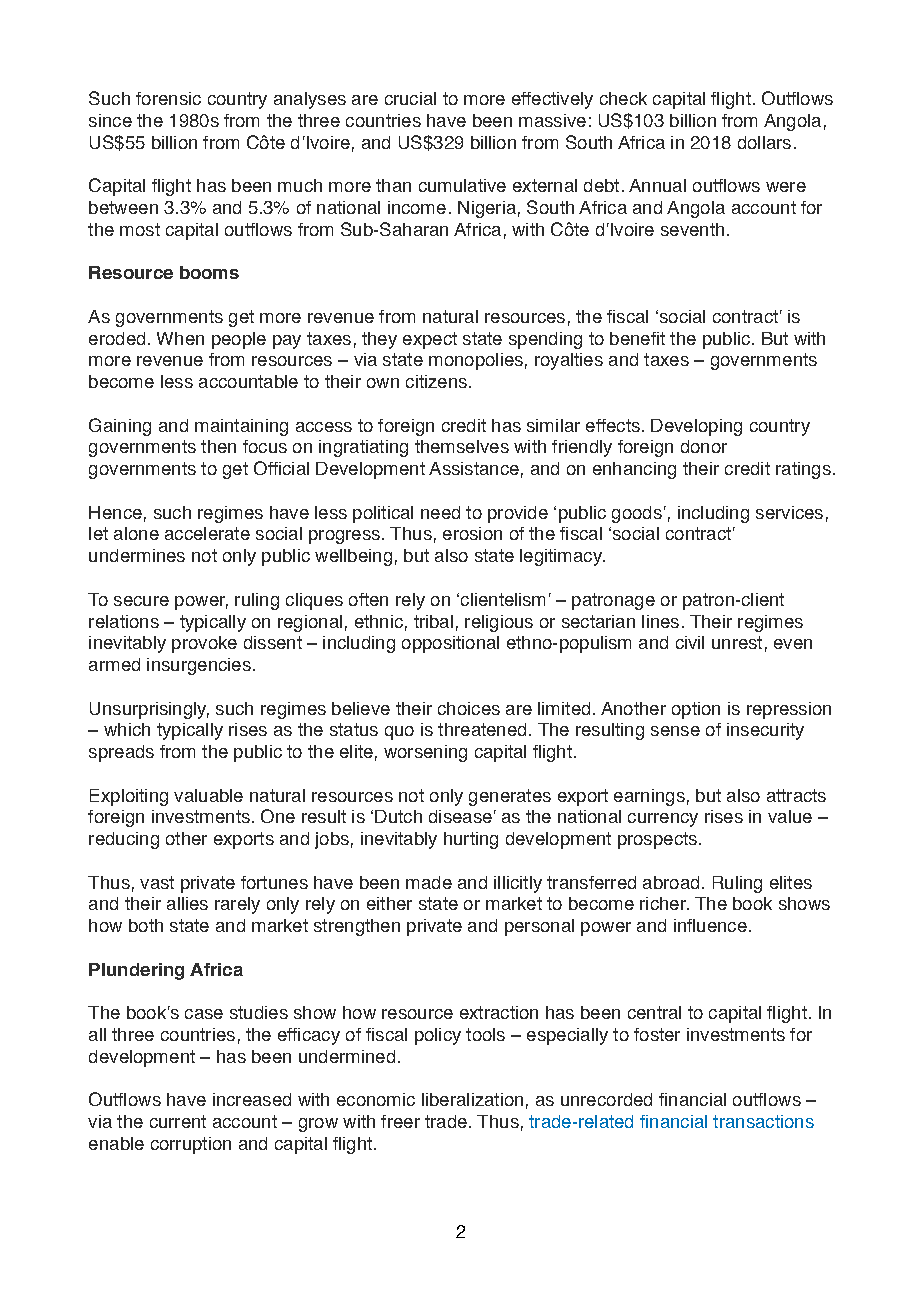 This screenshot has width=924, height=1308. I want to click on crucial, so click(410, 98).
